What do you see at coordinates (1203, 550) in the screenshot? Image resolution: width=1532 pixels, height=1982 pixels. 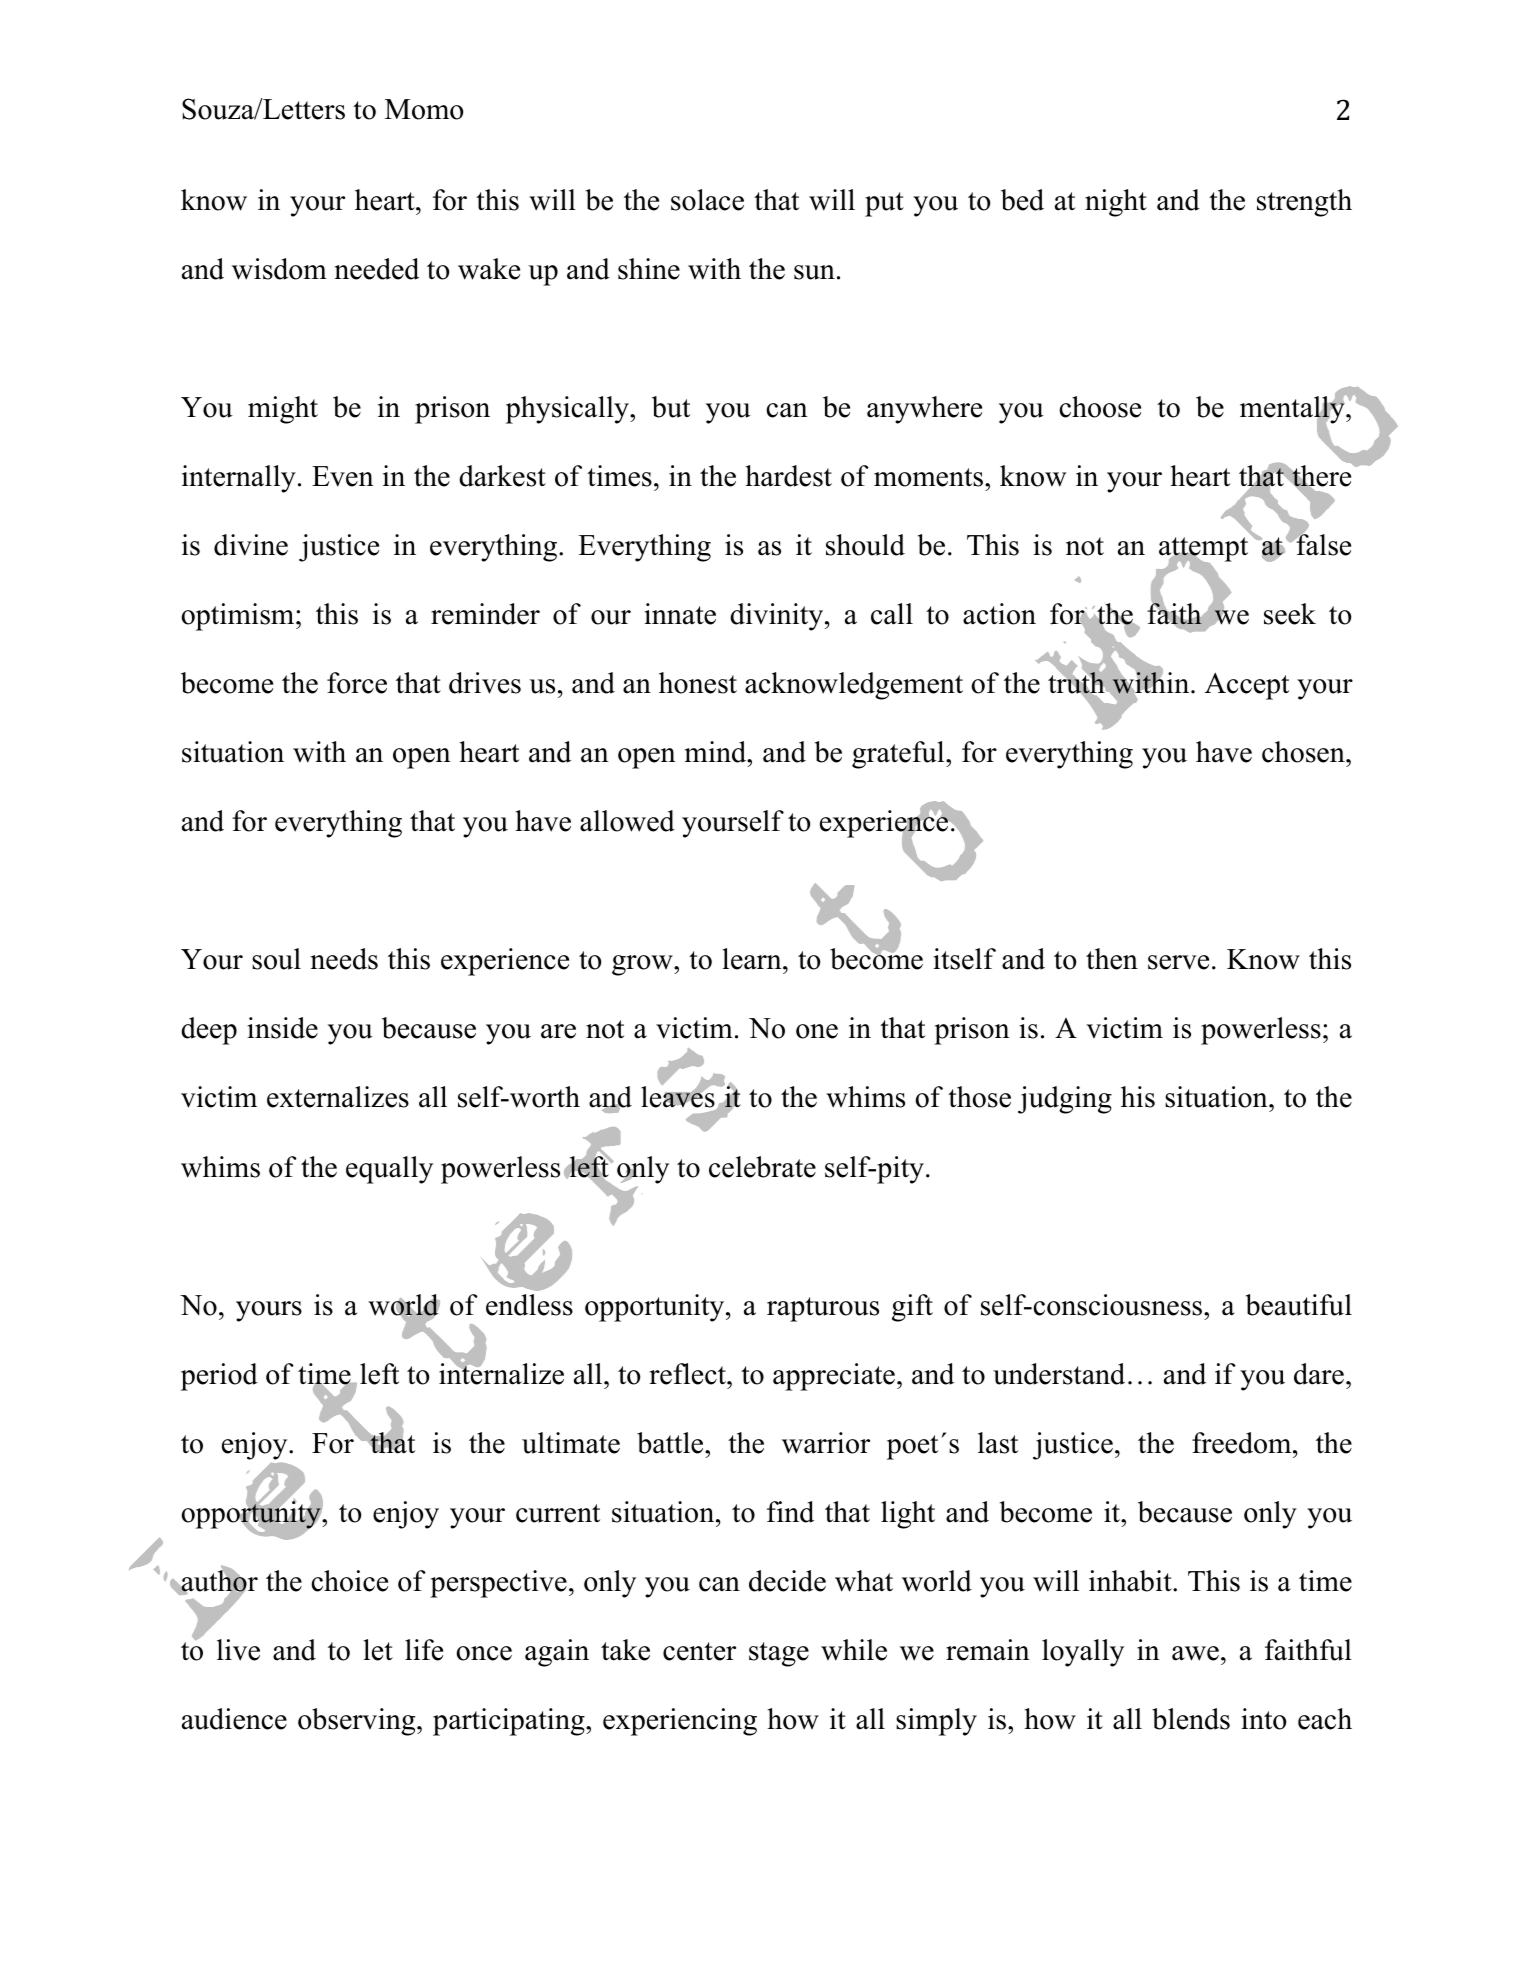 I see `attempt` at bounding box center [1203, 550].
